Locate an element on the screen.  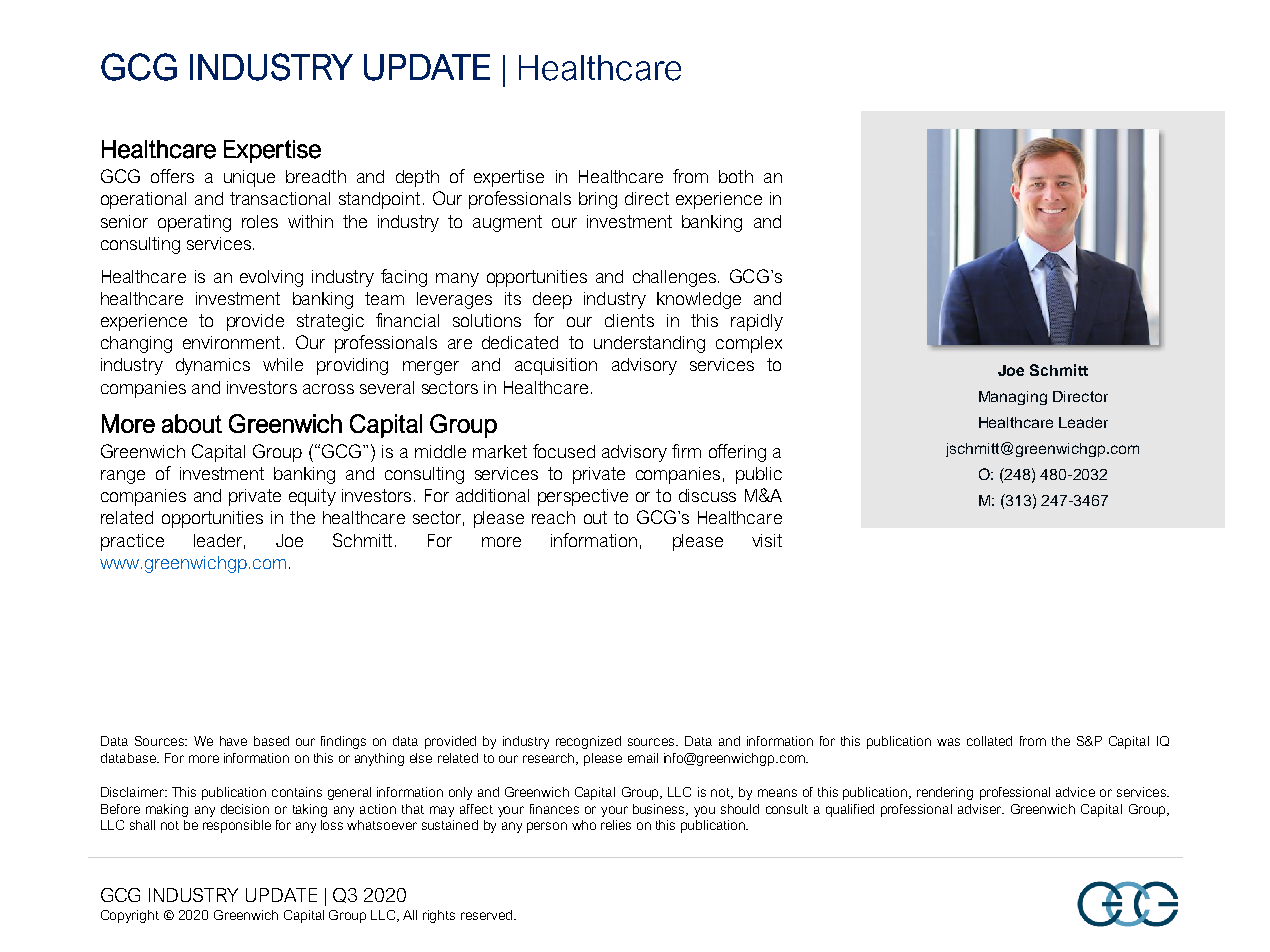
about is located at coordinates (192, 423).
